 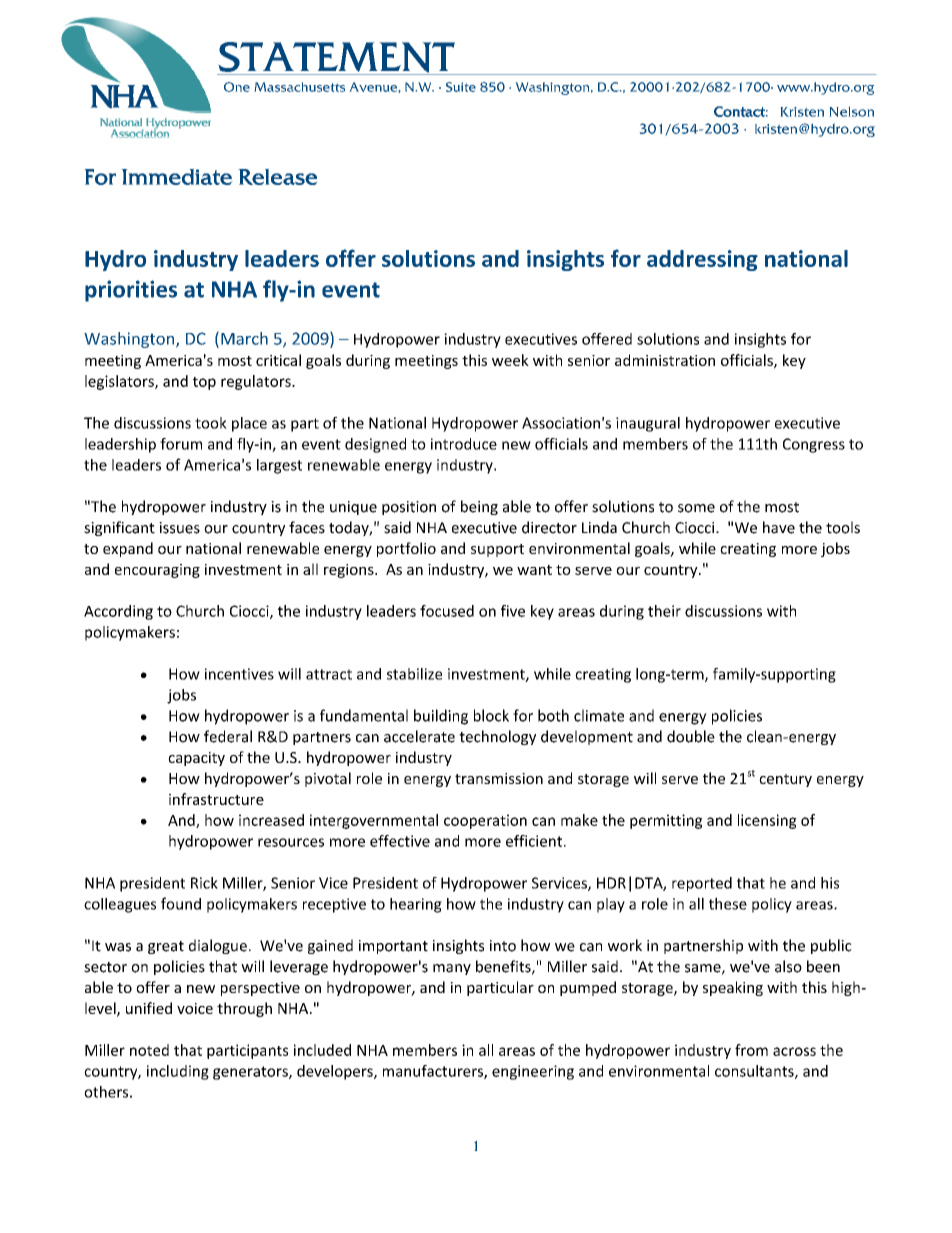 I want to click on March, so click(x=244, y=338).
